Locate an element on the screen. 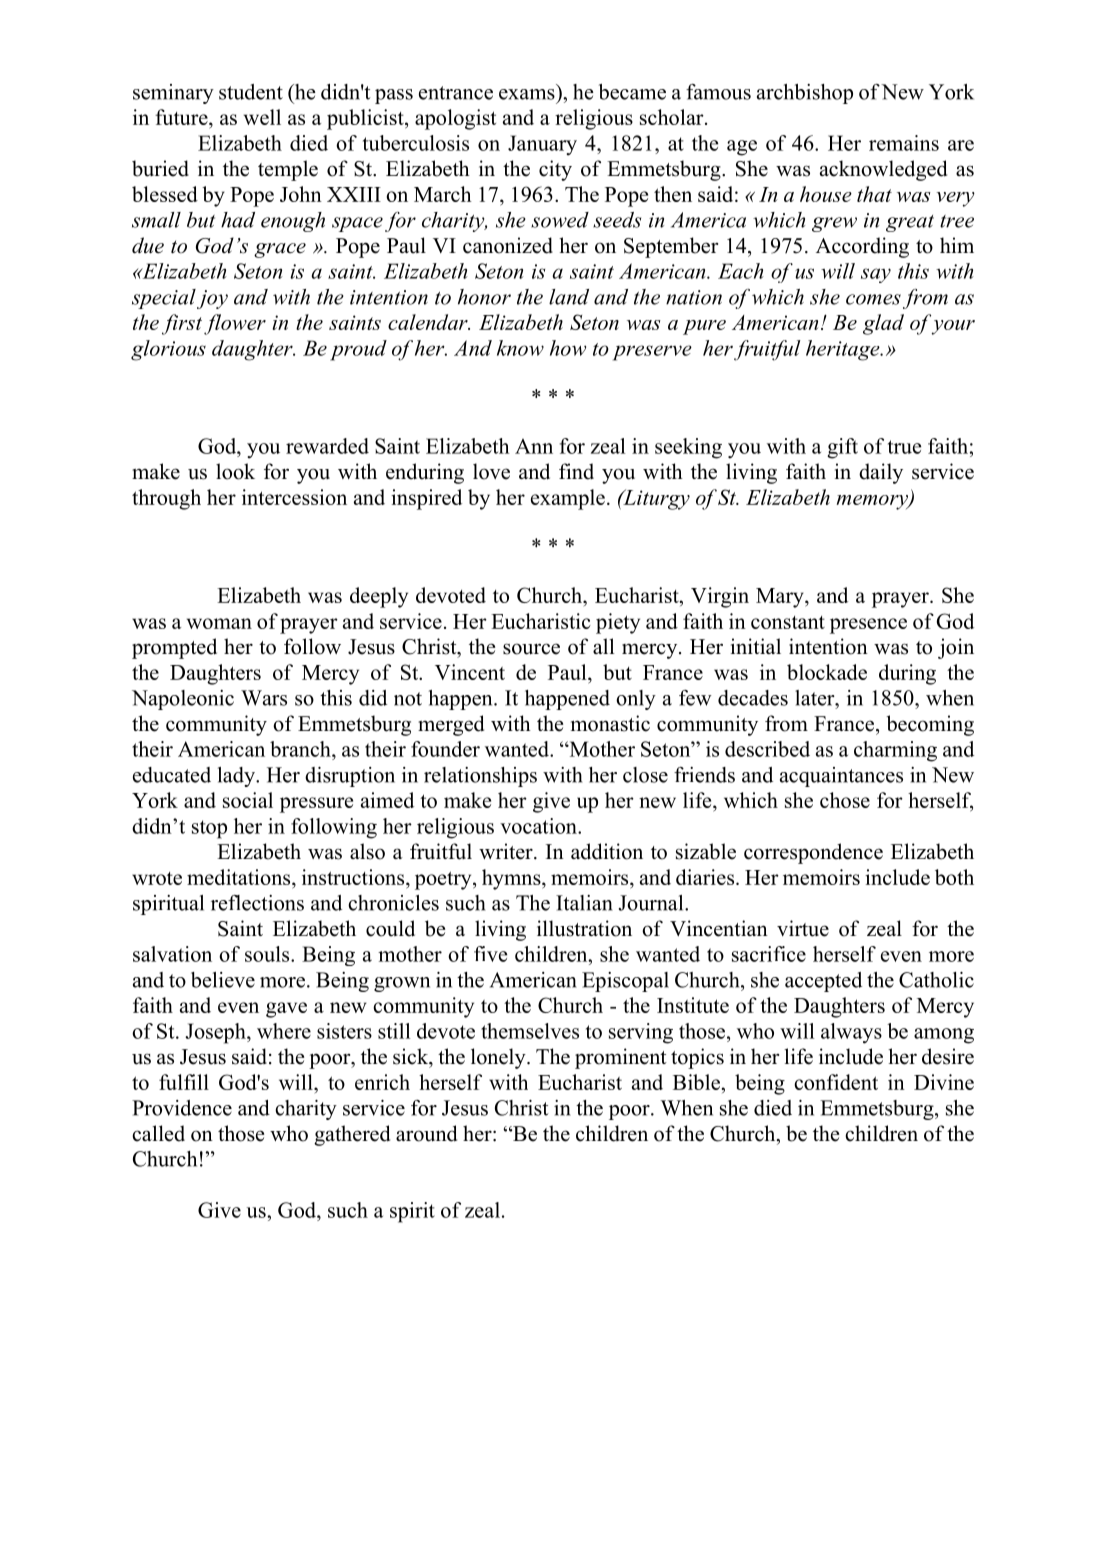  meditations is located at coordinates (240, 877).
